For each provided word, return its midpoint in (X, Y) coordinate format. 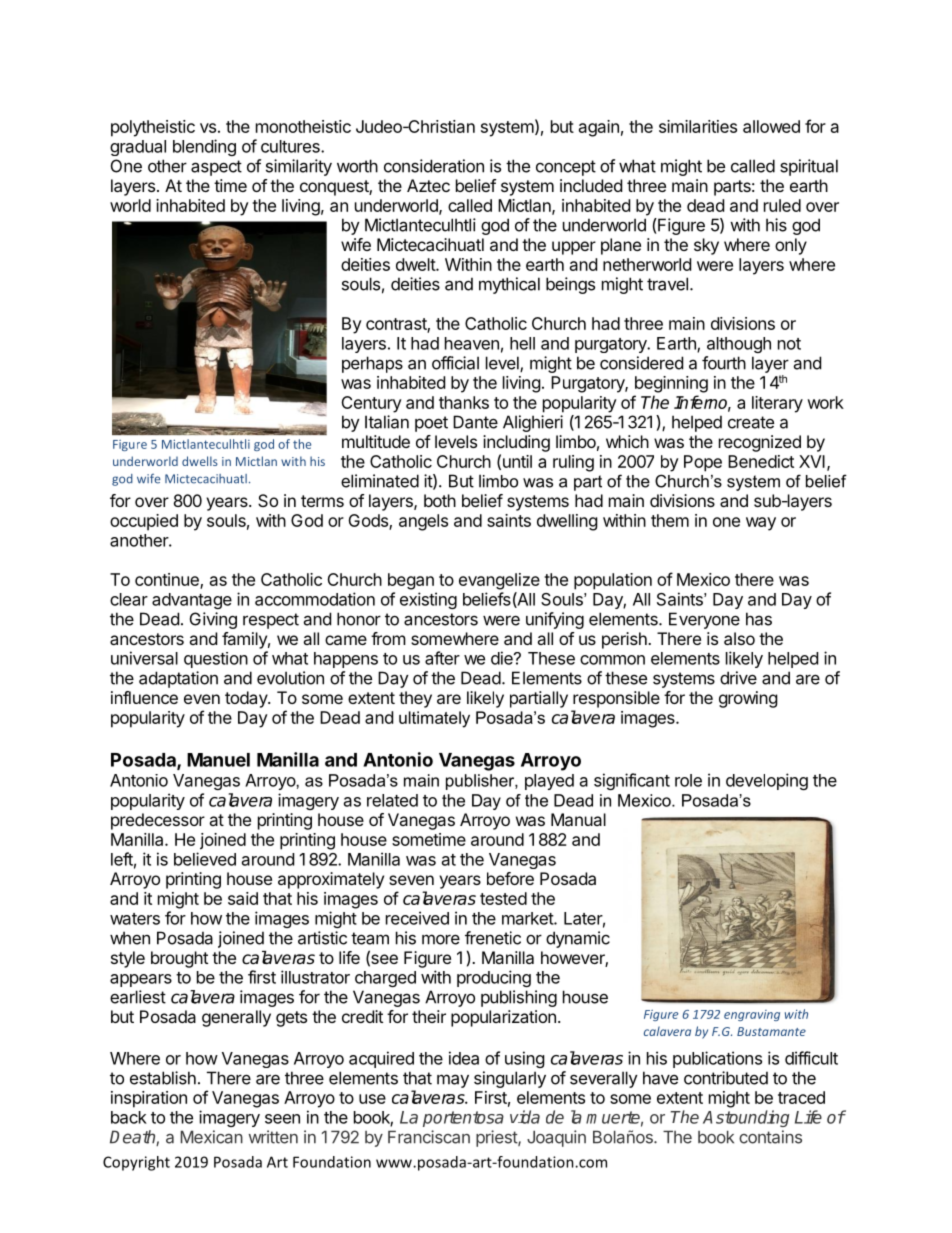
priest (497, 1138)
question (216, 660)
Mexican (212, 1137)
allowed (771, 126)
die (503, 658)
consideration (434, 166)
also (739, 638)
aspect (216, 168)
